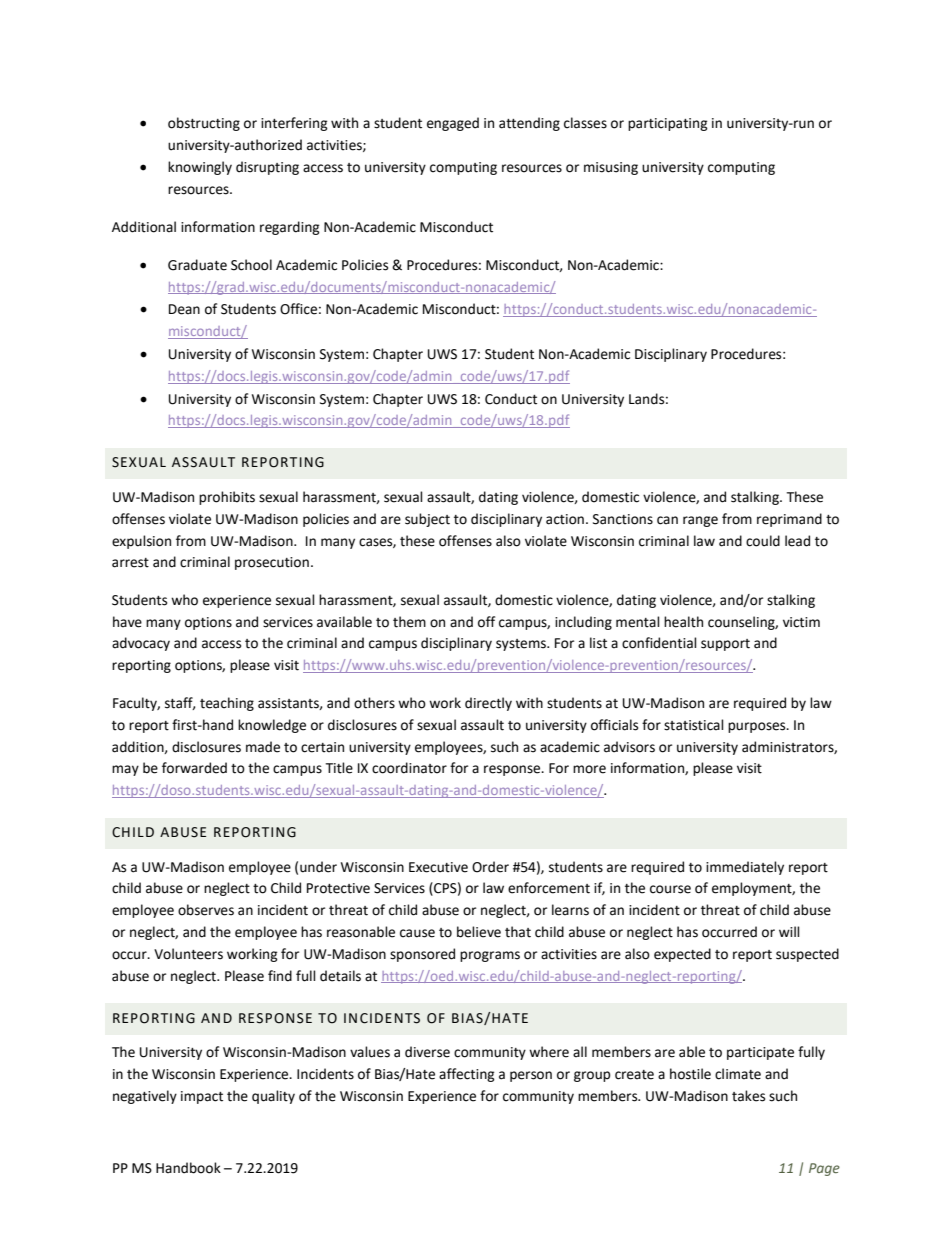 This screenshot has height=1233, width=952. Describe the element at coordinates (184, 309) in the screenshot. I see `Dean` at that location.
